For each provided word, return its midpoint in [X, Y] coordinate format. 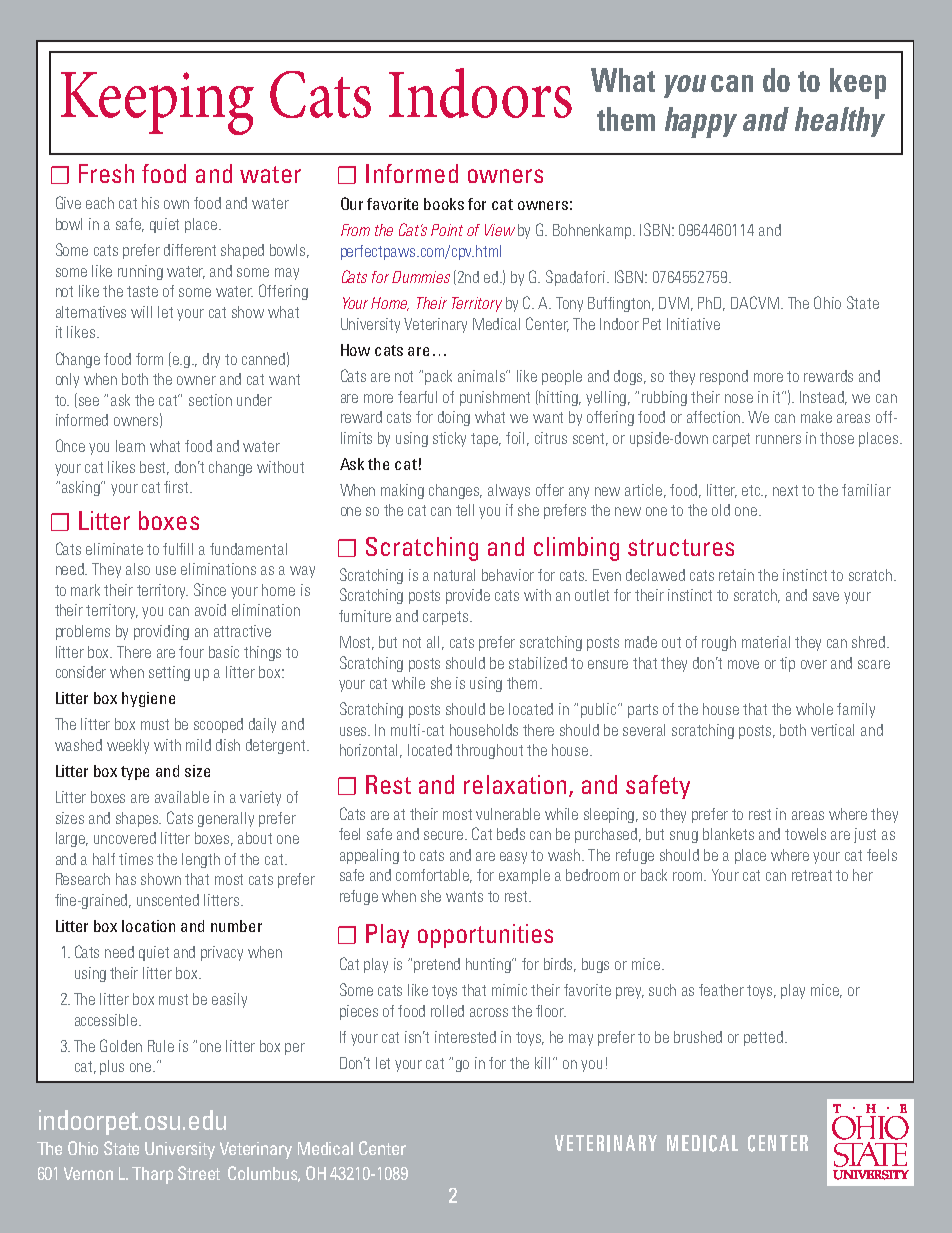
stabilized [538, 663]
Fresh [106, 173]
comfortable [434, 876]
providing [161, 632]
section [210, 400]
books [444, 204]
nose [739, 398]
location [148, 926]
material [766, 642]
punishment [495, 398]
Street [199, 1173]
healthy [840, 122]
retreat [812, 875]
